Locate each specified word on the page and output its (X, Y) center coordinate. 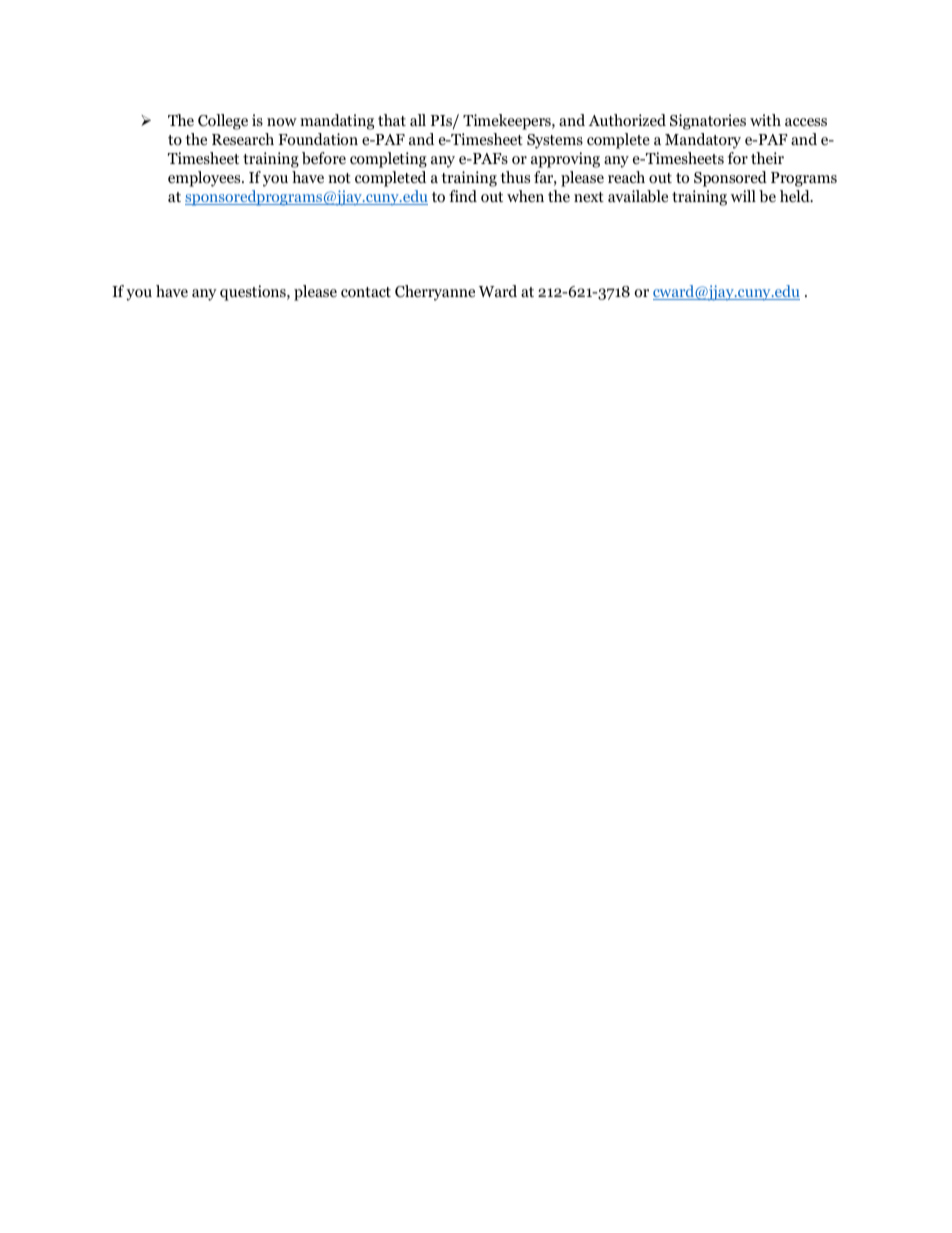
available (638, 196)
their (767, 158)
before (324, 158)
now (282, 122)
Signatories (708, 122)
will (743, 196)
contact (366, 292)
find (463, 196)
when (525, 196)
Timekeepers (508, 122)
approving (565, 160)
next (589, 197)
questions (254, 293)
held (796, 196)
